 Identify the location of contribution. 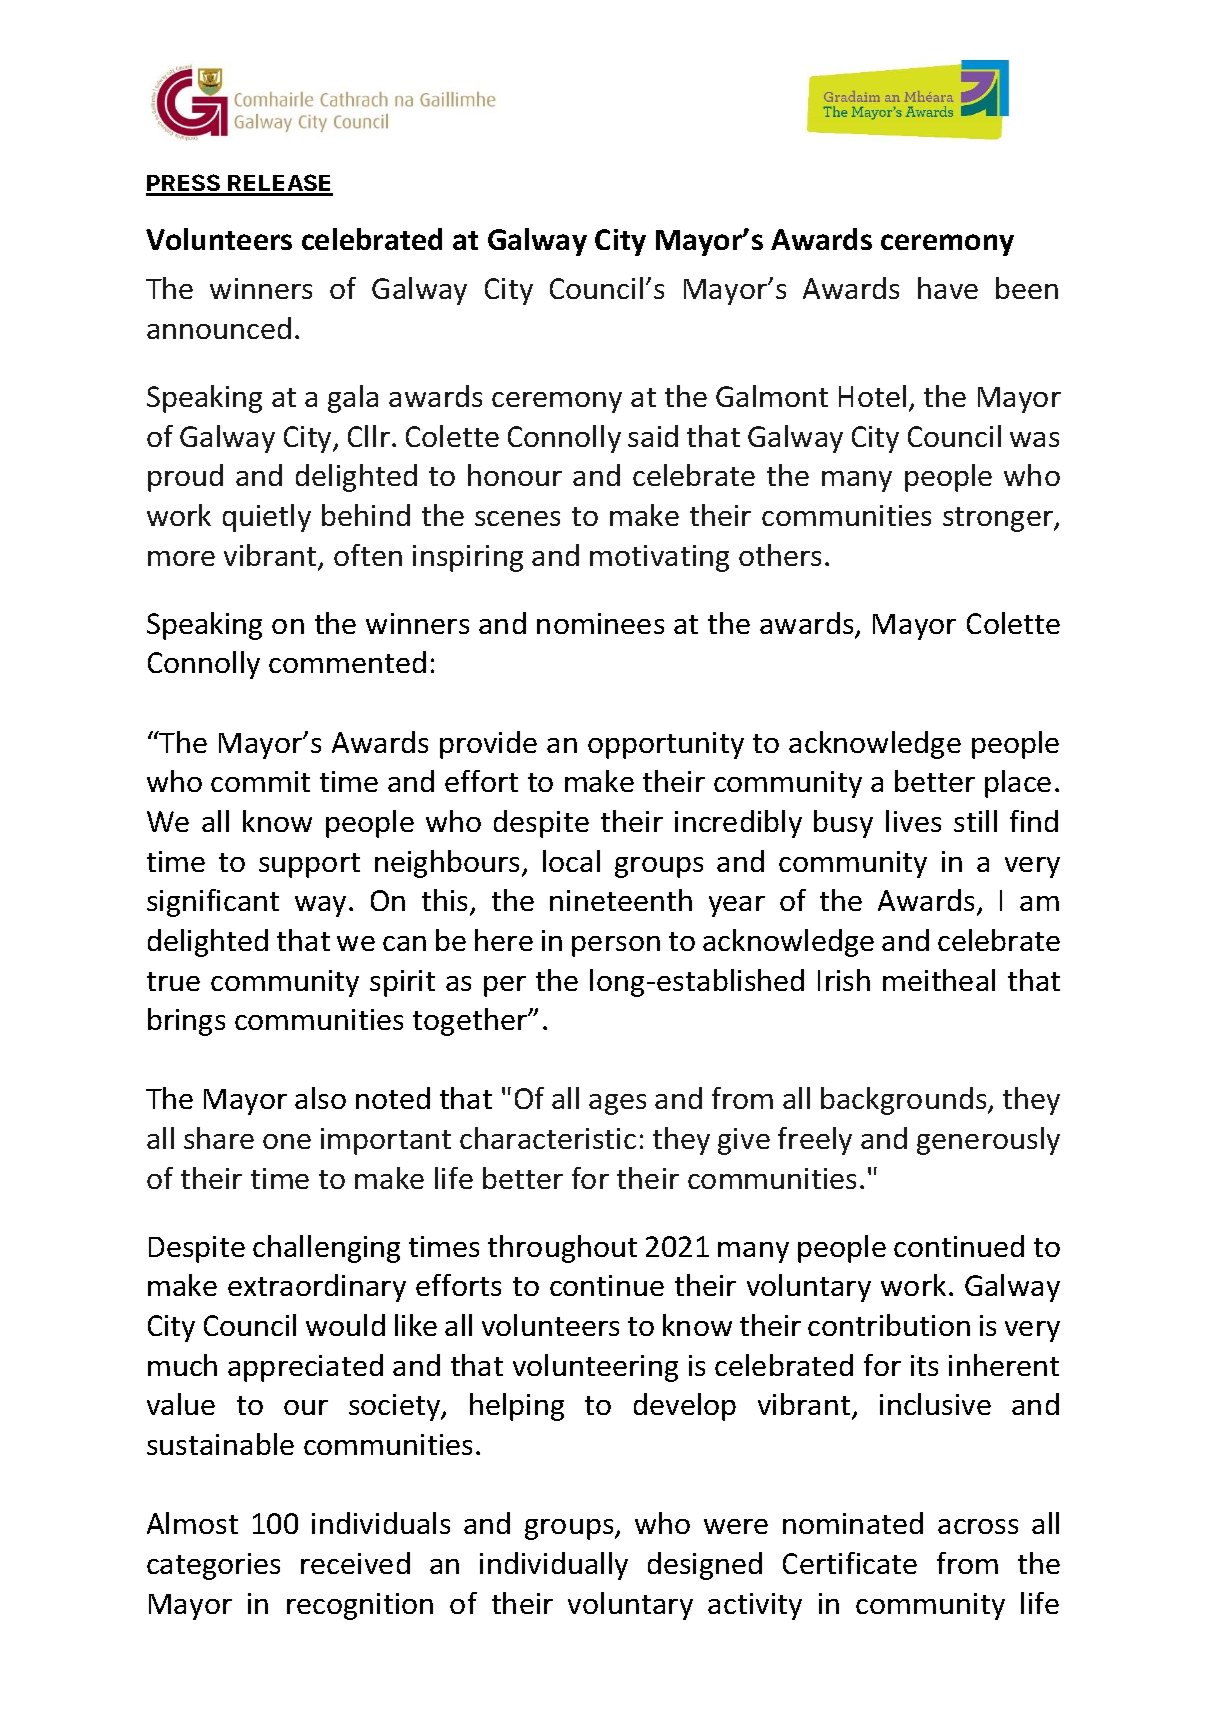
(889, 1325).
